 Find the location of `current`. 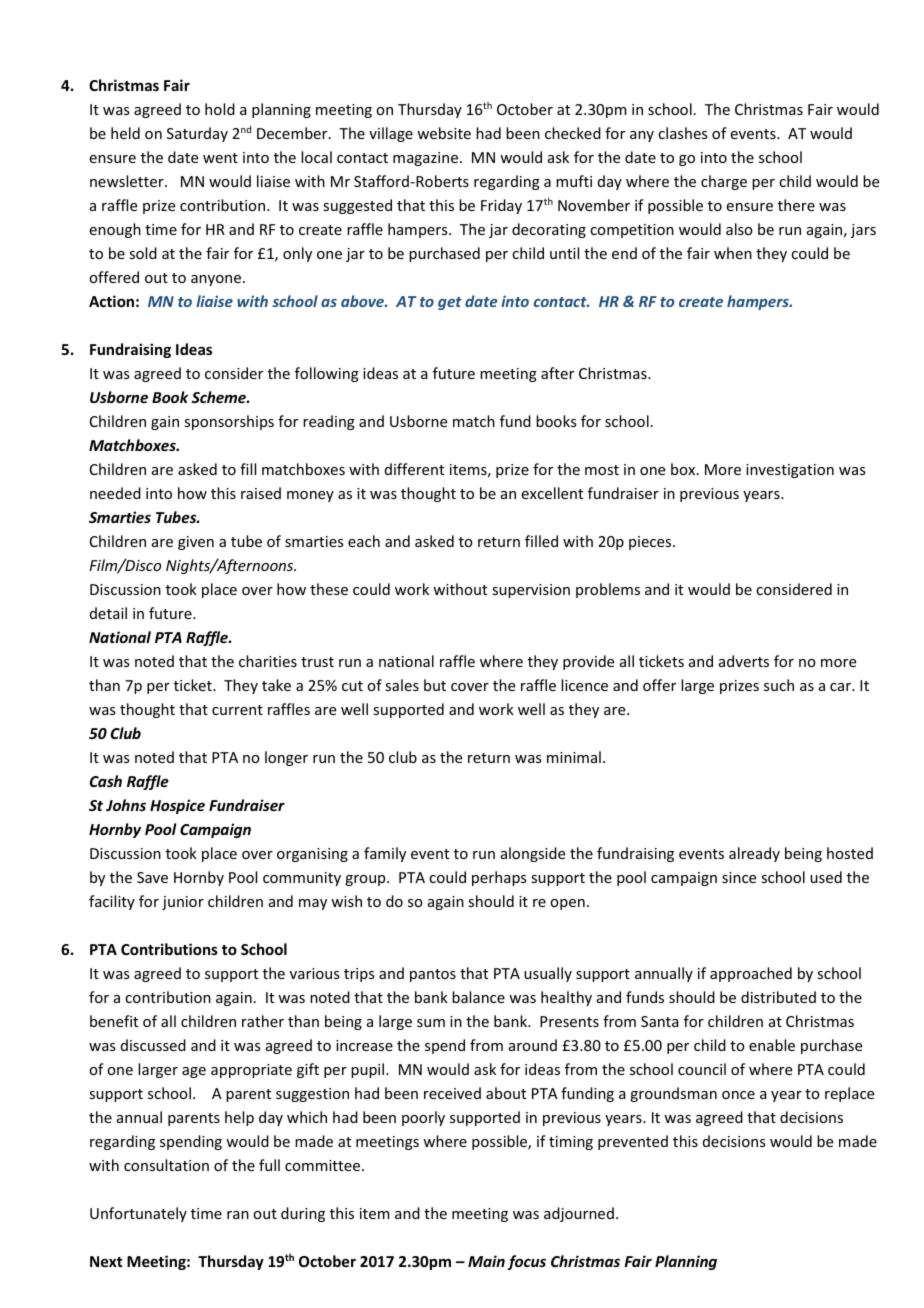

current is located at coordinates (237, 710).
